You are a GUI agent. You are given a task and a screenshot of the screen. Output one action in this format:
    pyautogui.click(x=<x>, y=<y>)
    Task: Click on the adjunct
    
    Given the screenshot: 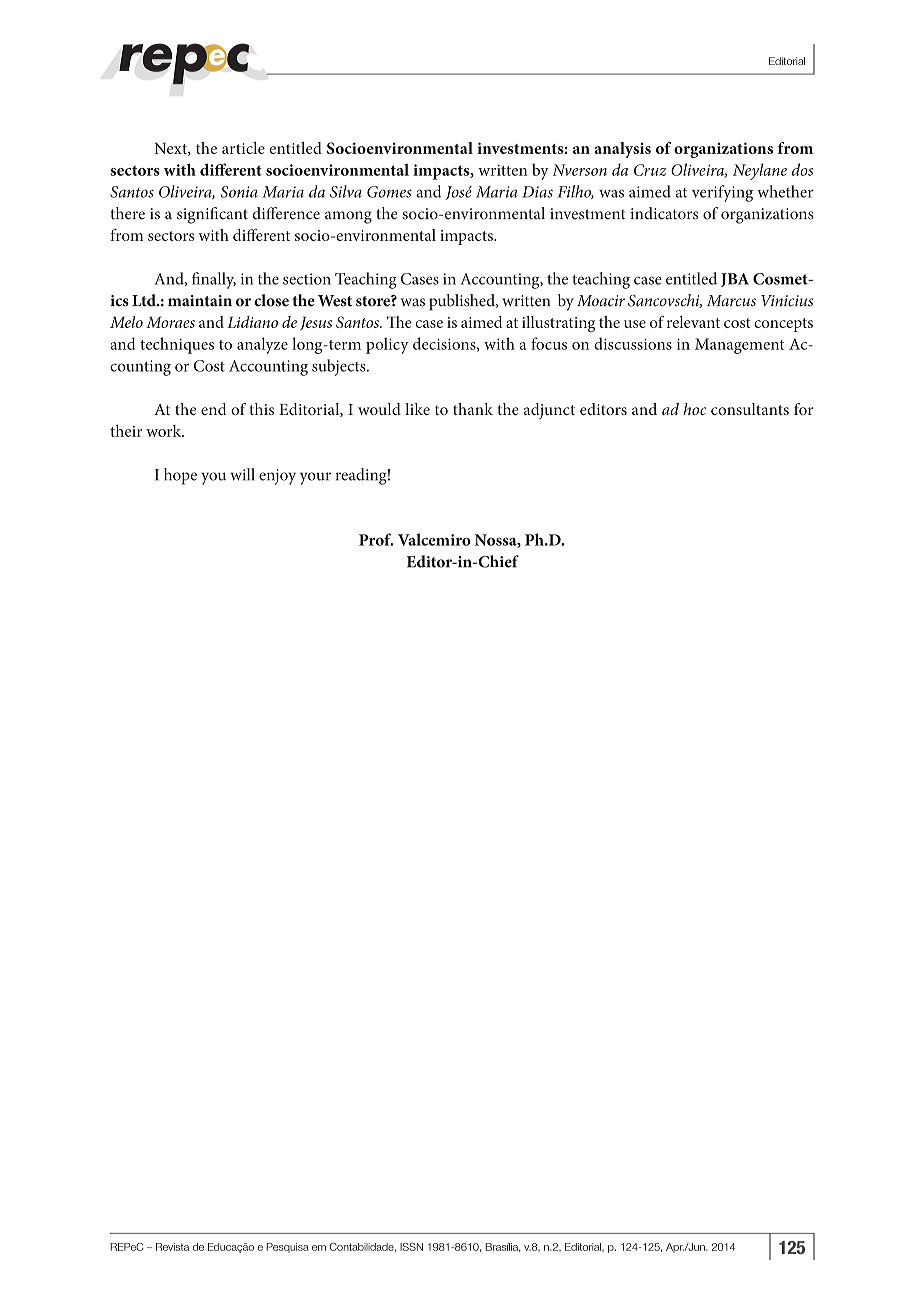 What is the action you would take?
    pyautogui.click(x=549, y=411)
